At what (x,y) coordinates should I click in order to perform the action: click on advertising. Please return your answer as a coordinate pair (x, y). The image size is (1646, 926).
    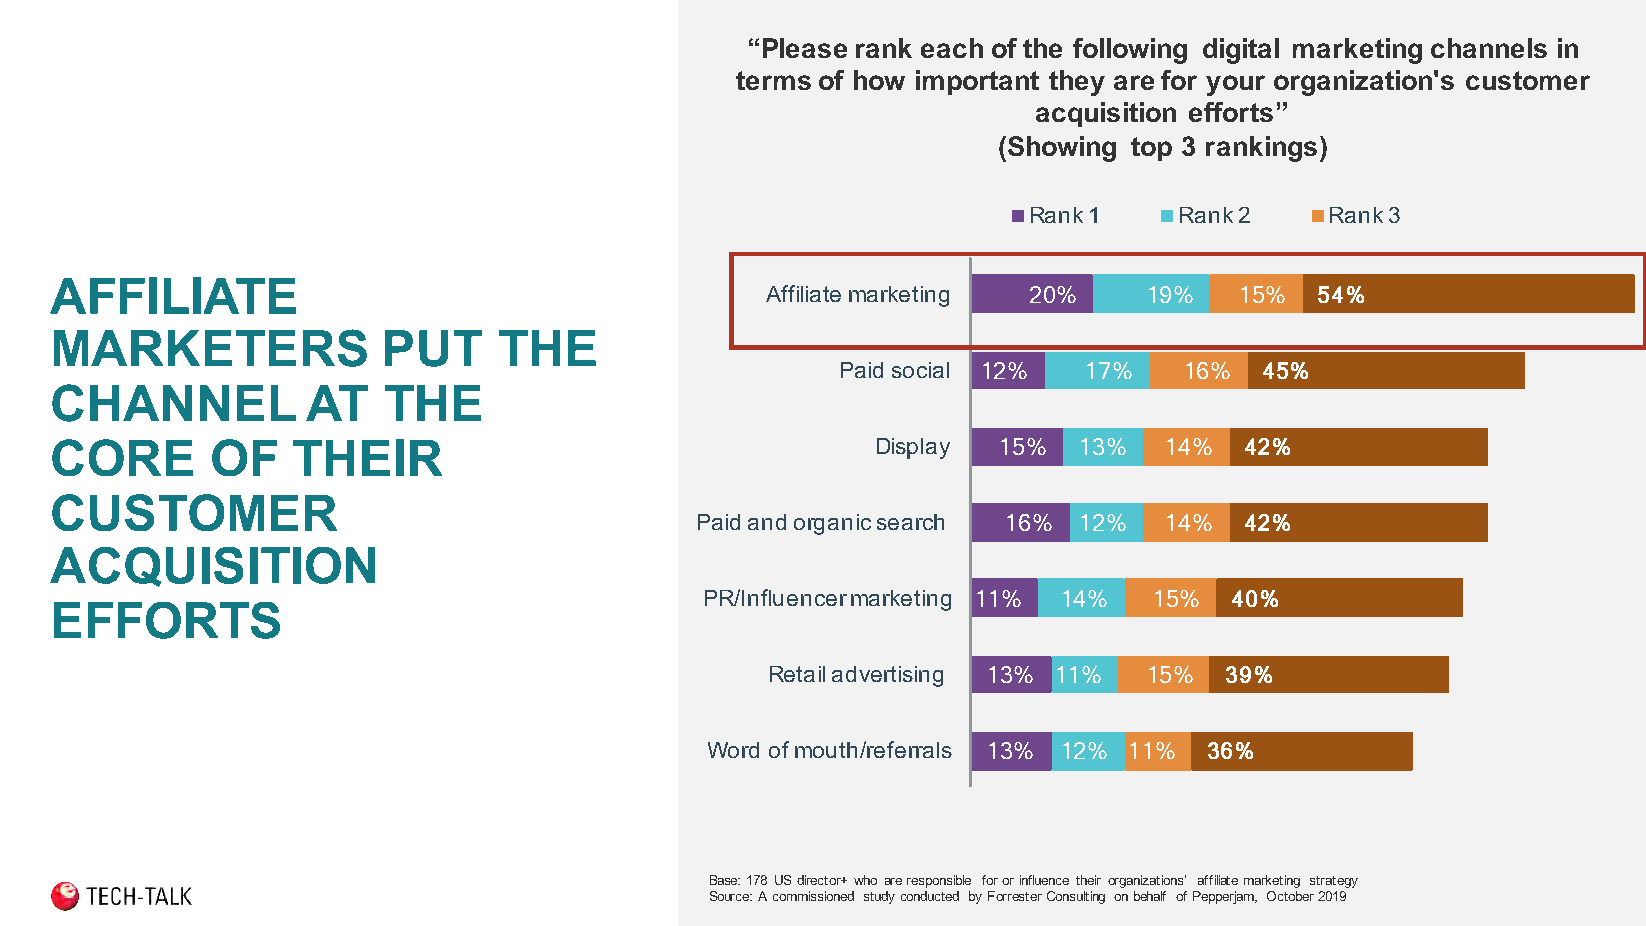
    Looking at the image, I should click on (887, 676).
